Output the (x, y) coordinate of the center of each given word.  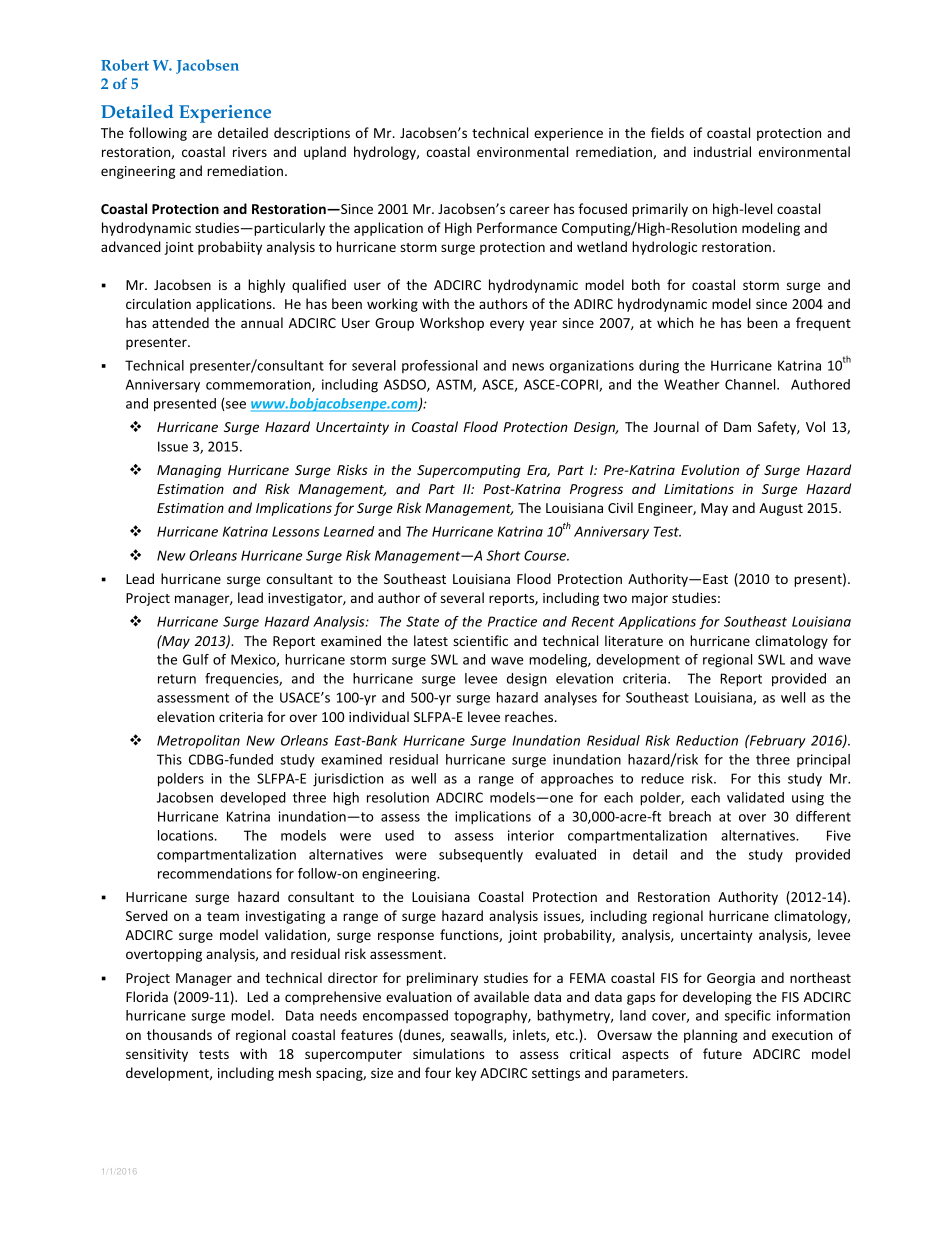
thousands (179, 1034)
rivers (250, 152)
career (530, 210)
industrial (722, 151)
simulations (449, 1053)
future (722, 1053)
